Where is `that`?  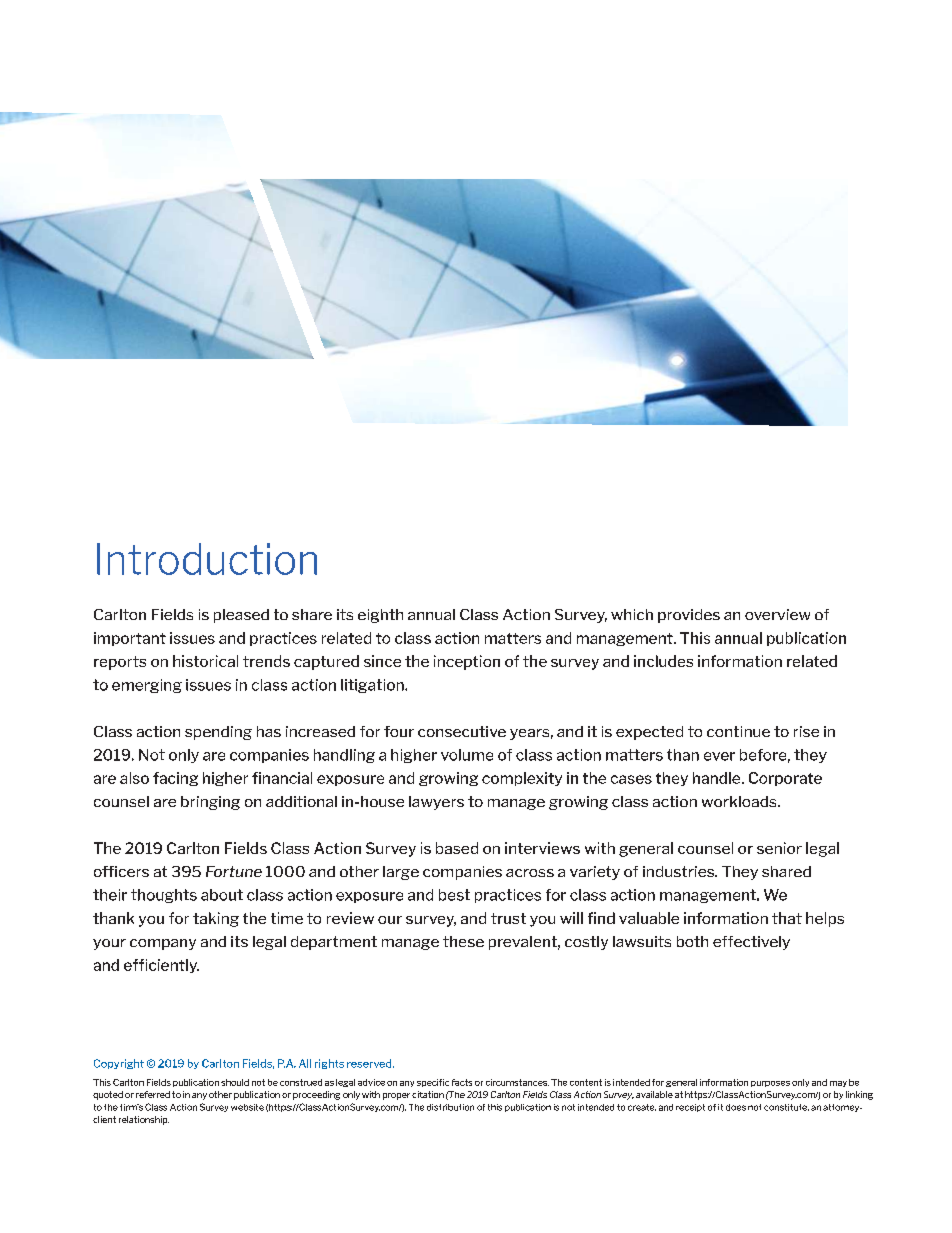
that is located at coordinates (787, 918).
